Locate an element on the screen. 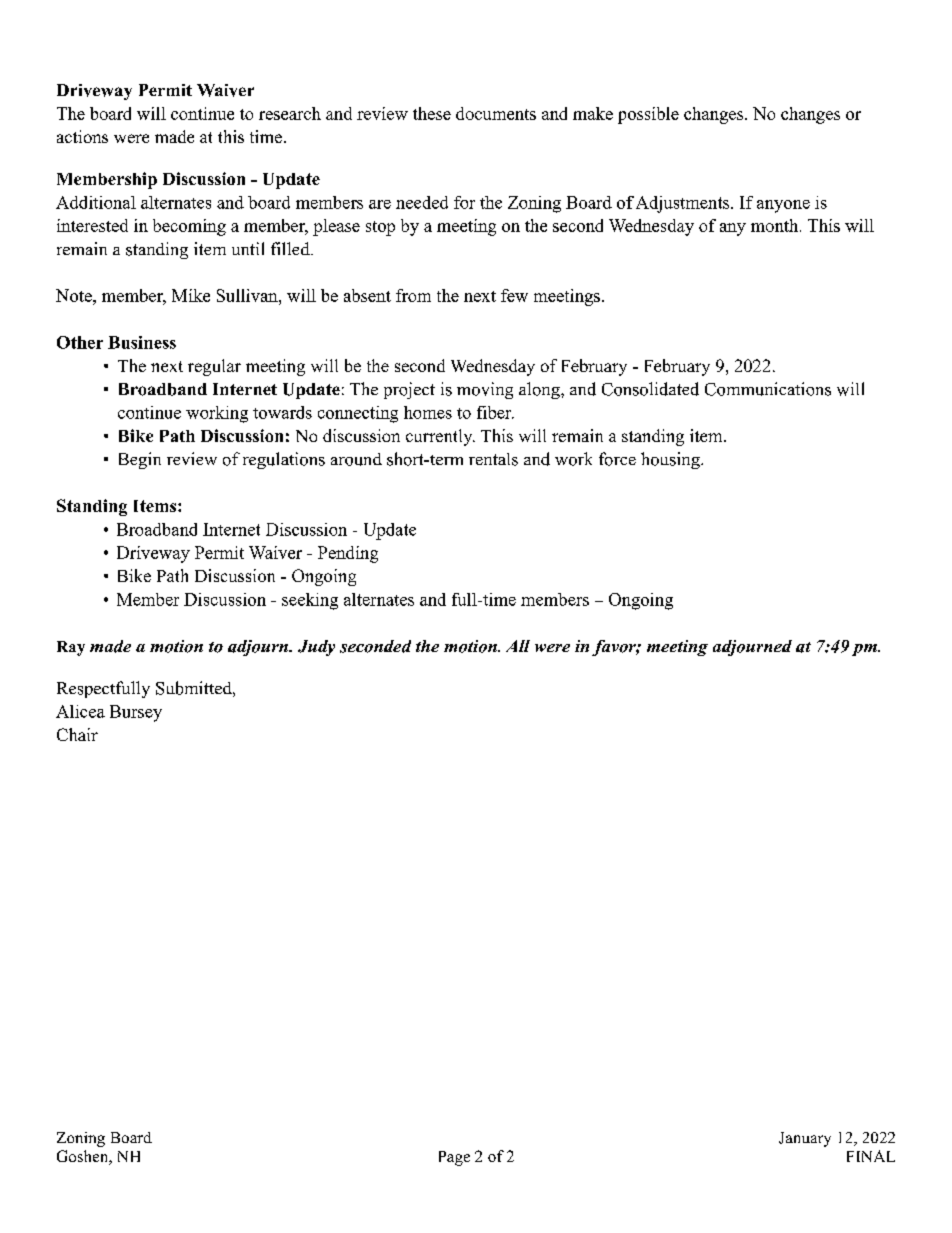 The width and height of the screenshot is (952, 1233). All is located at coordinates (518, 646).
